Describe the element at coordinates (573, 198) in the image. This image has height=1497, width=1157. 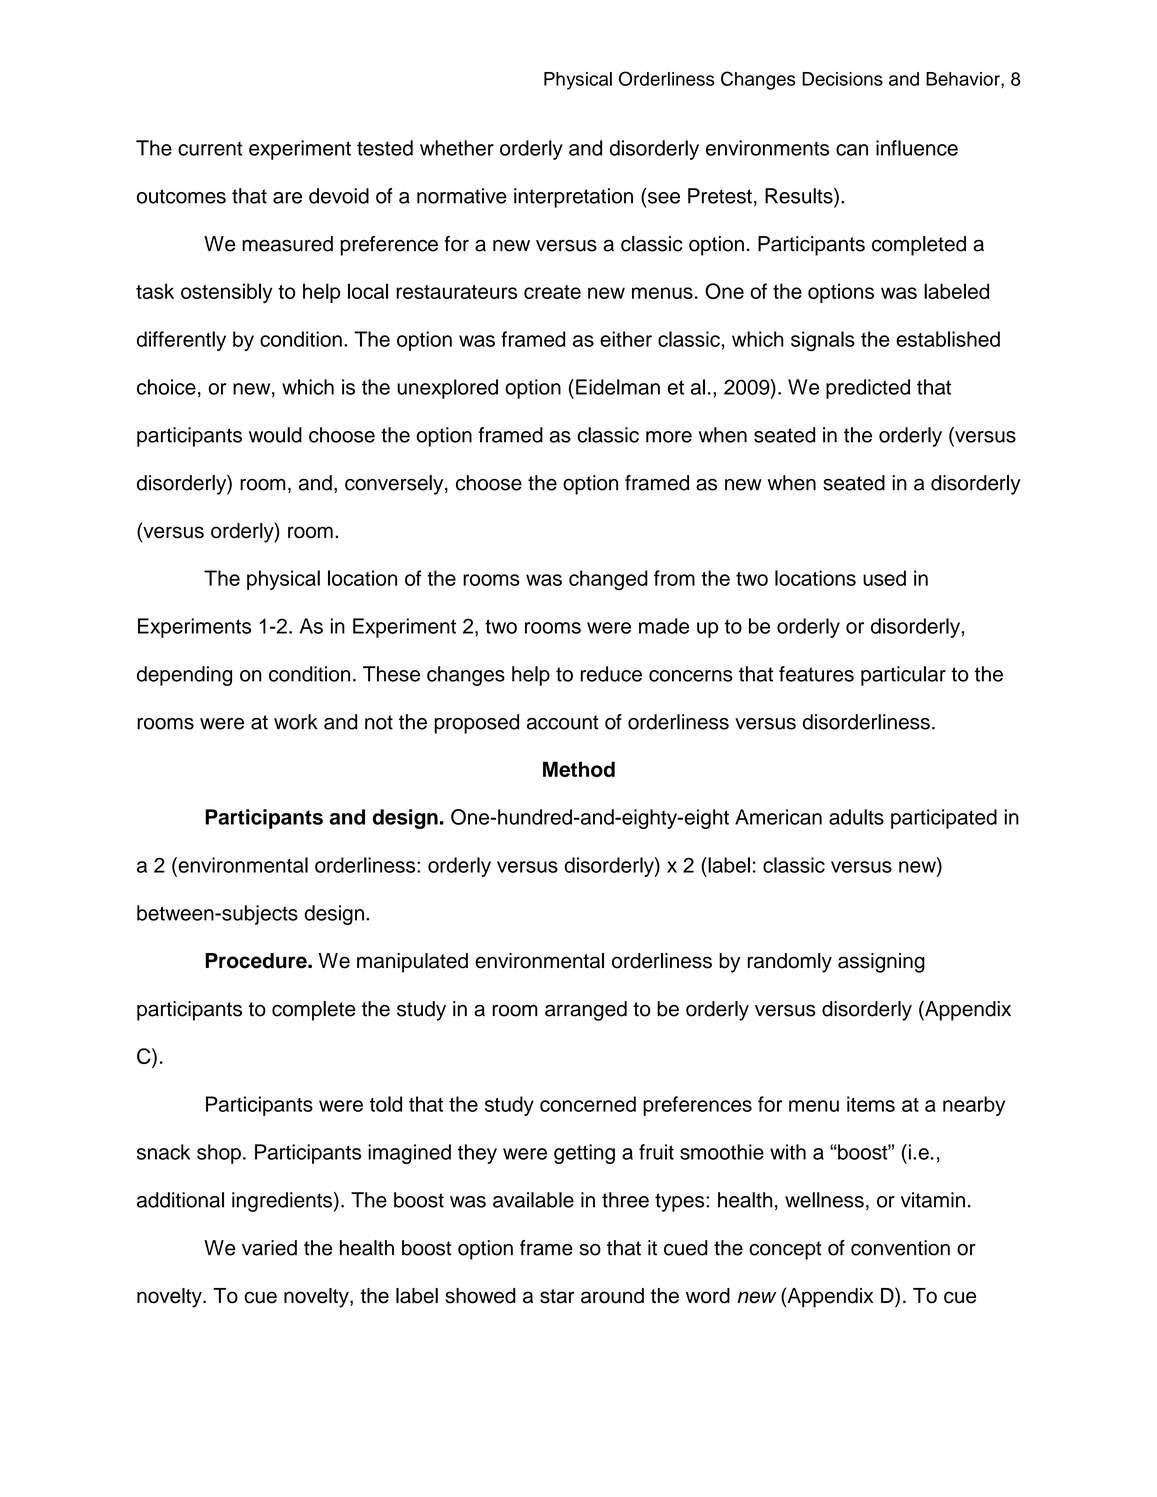
I see `interpretation` at that location.
